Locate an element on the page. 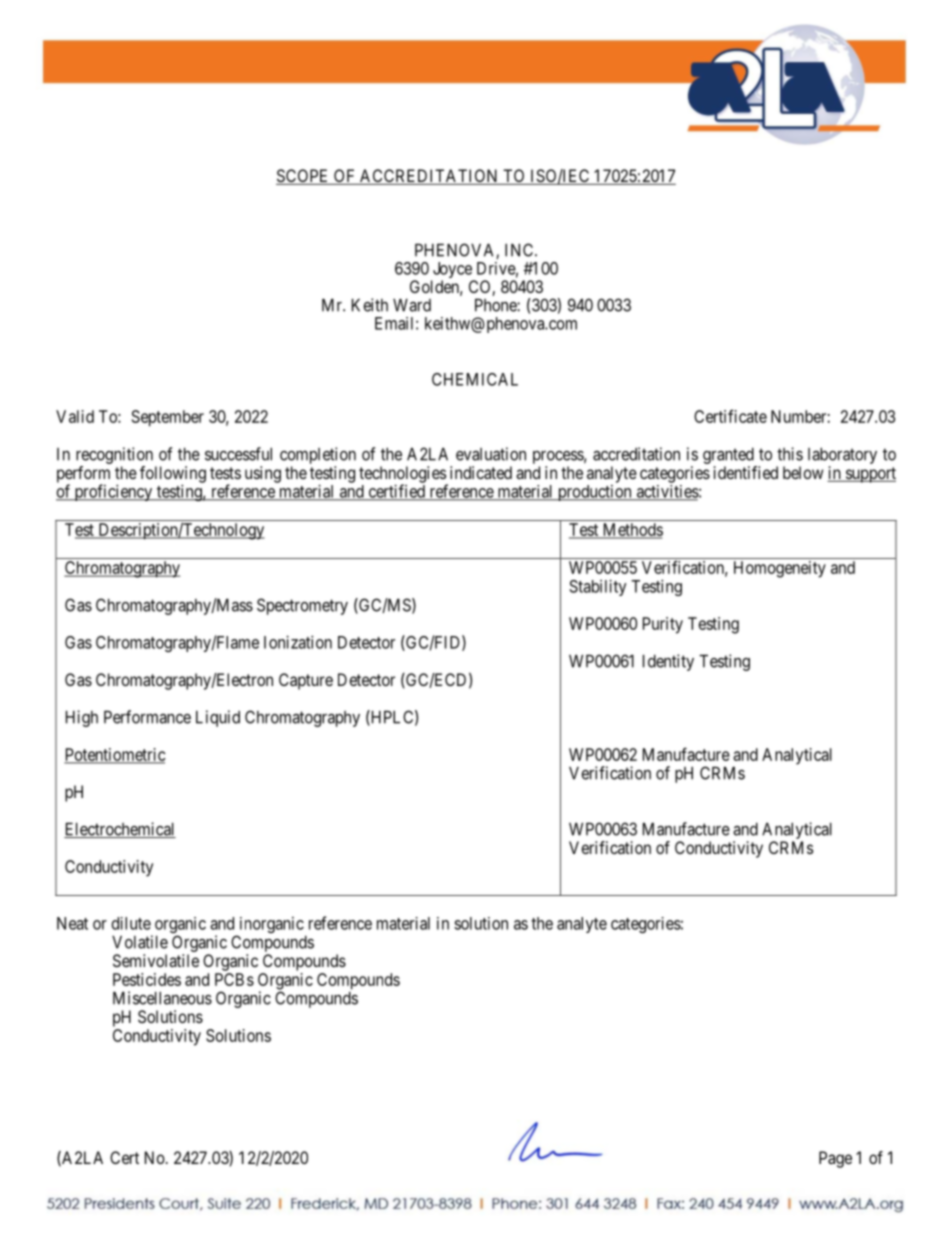 The image size is (952, 1233). Liquid is located at coordinates (218, 718).
